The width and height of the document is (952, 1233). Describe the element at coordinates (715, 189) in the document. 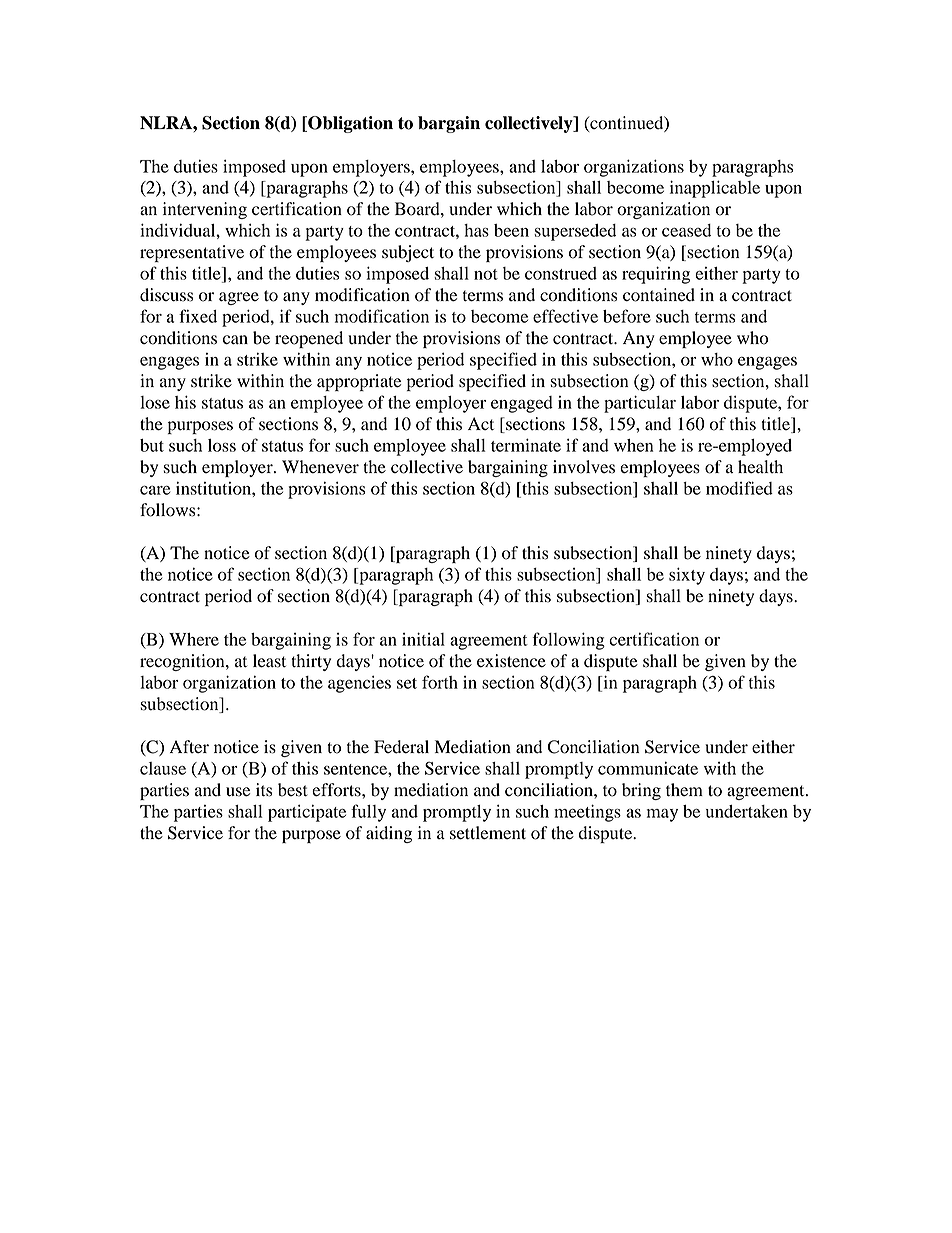

I see `inapplicable` at that location.
